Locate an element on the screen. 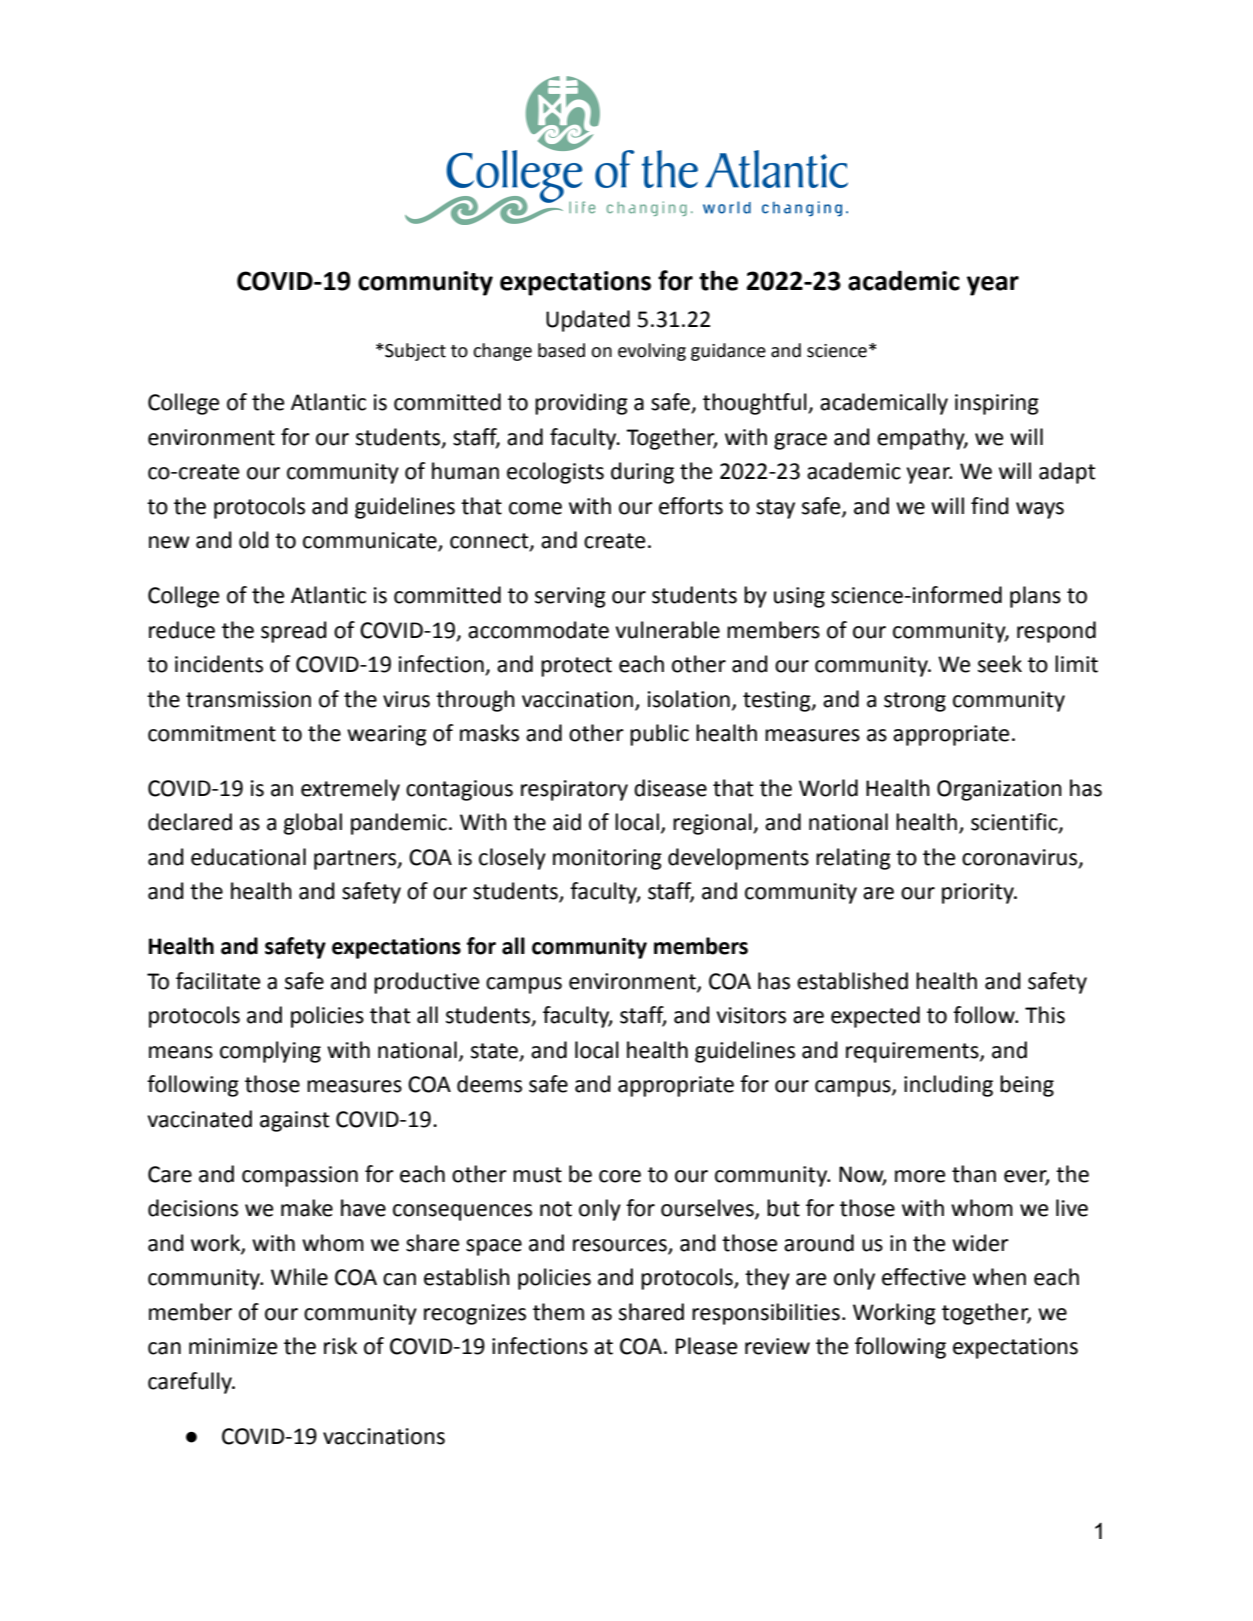 Image resolution: width=1253 pixels, height=1621 pixels. facilitate is located at coordinates (218, 981).
